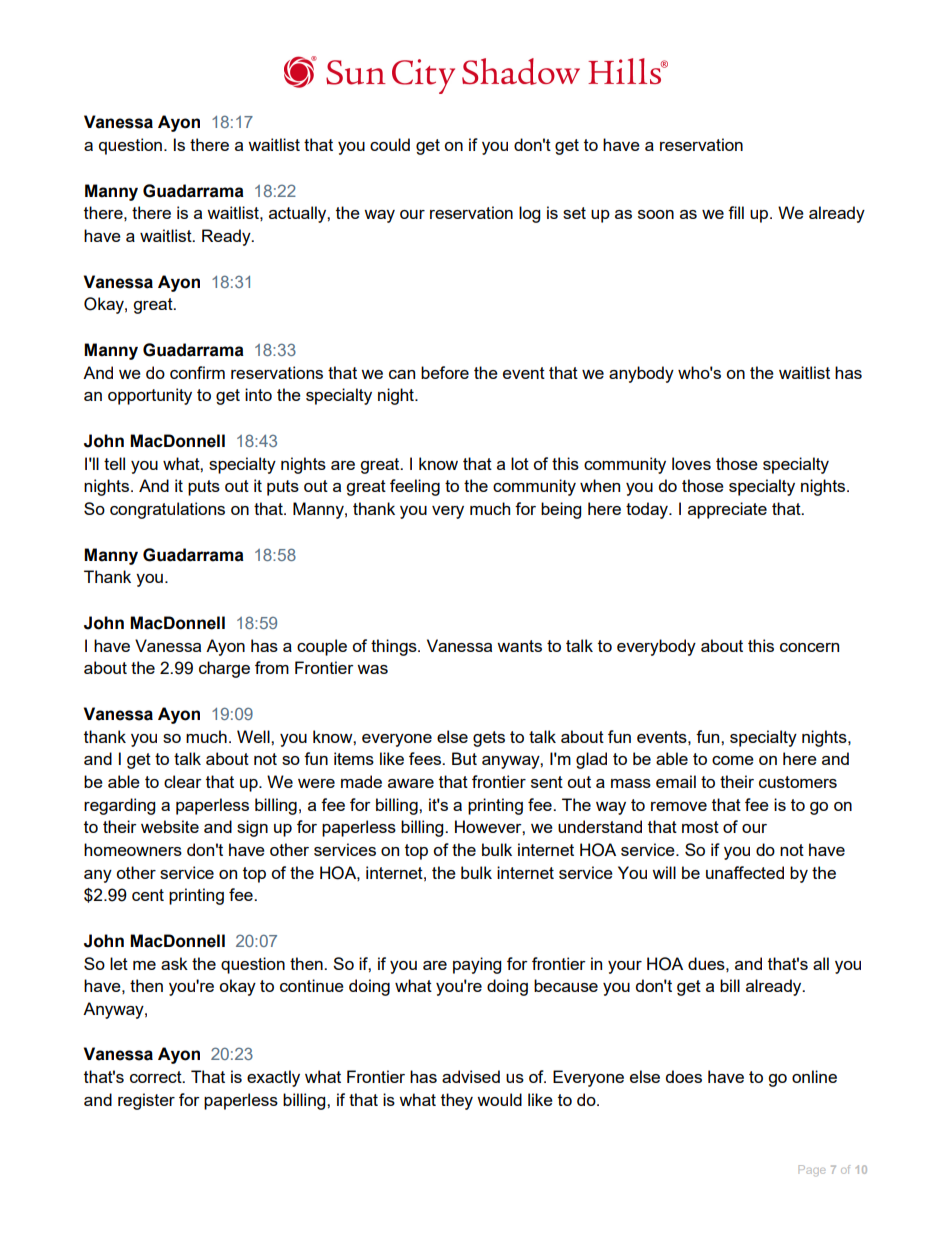 The image size is (952, 1233). Describe the element at coordinates (415, 487) in the page. I see `feeling` at that location.
